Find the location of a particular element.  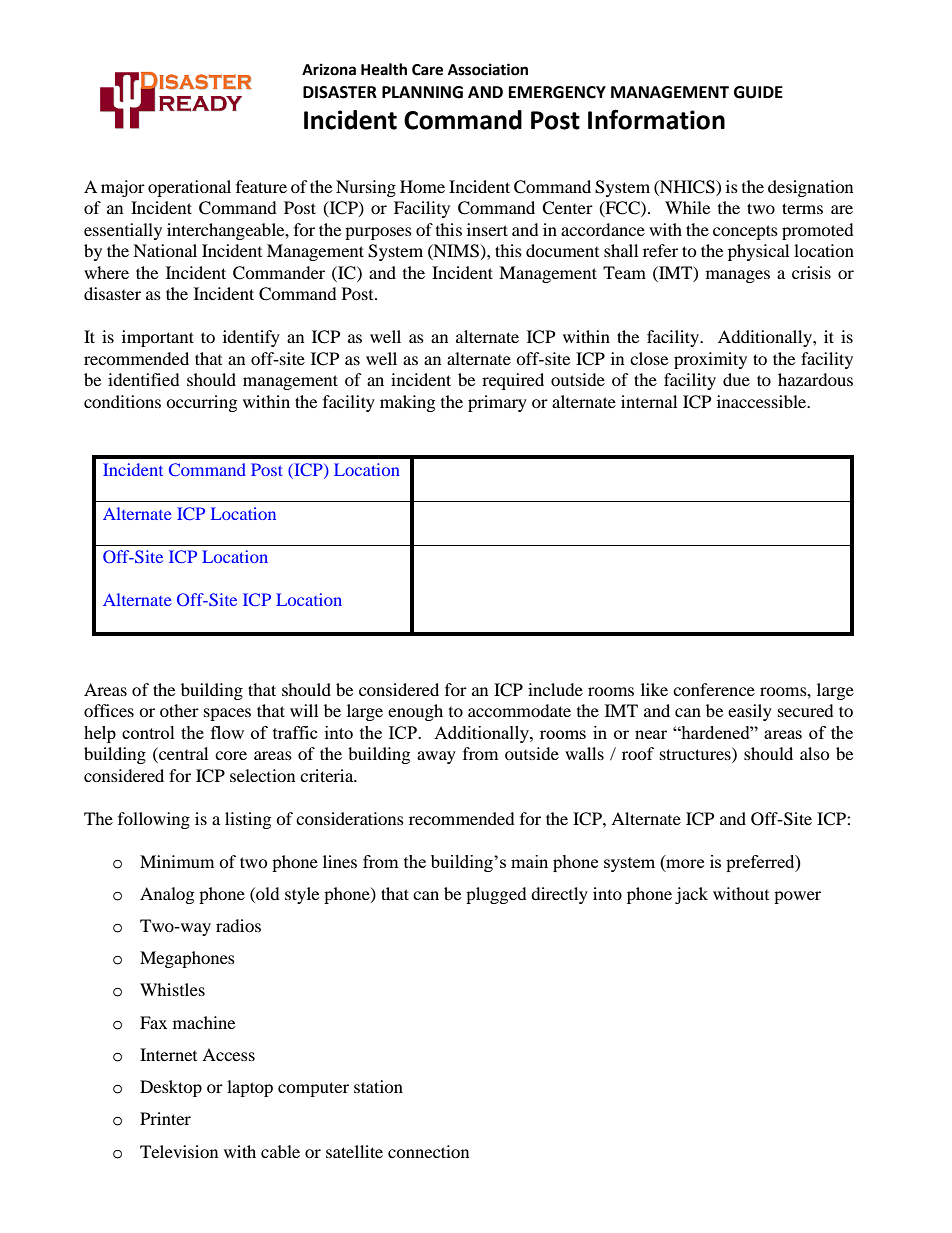

connection is located at coordinates (428, 1151).
